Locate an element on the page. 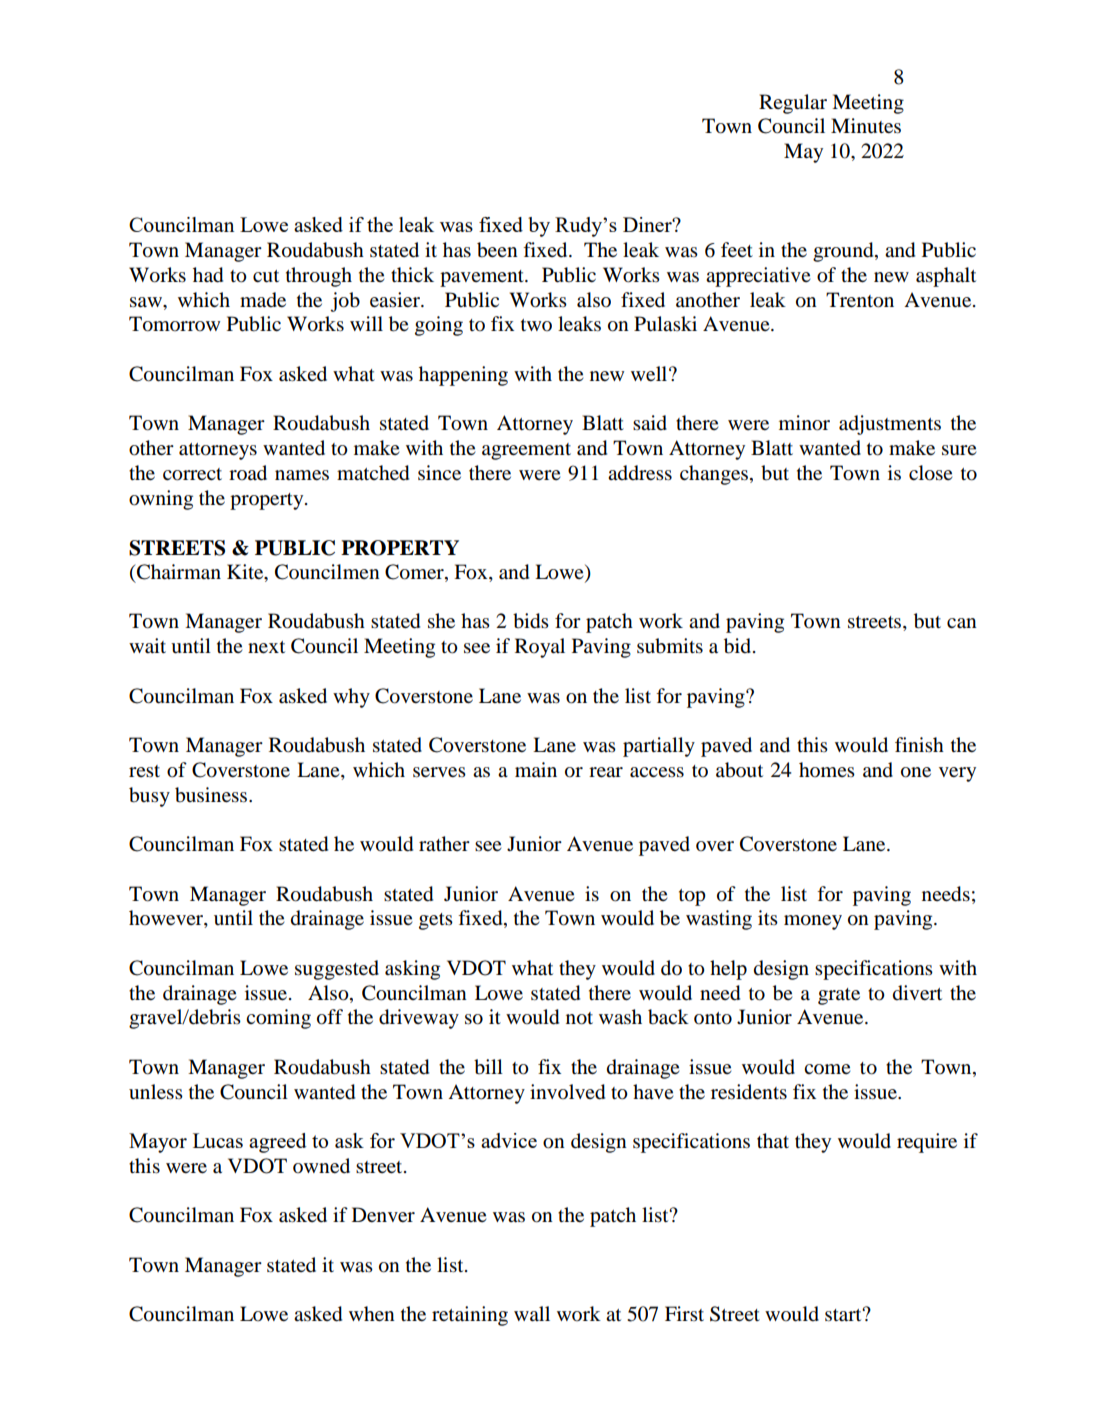 The image size is (1098, 1420). had is located at coordinates (208, 275).
